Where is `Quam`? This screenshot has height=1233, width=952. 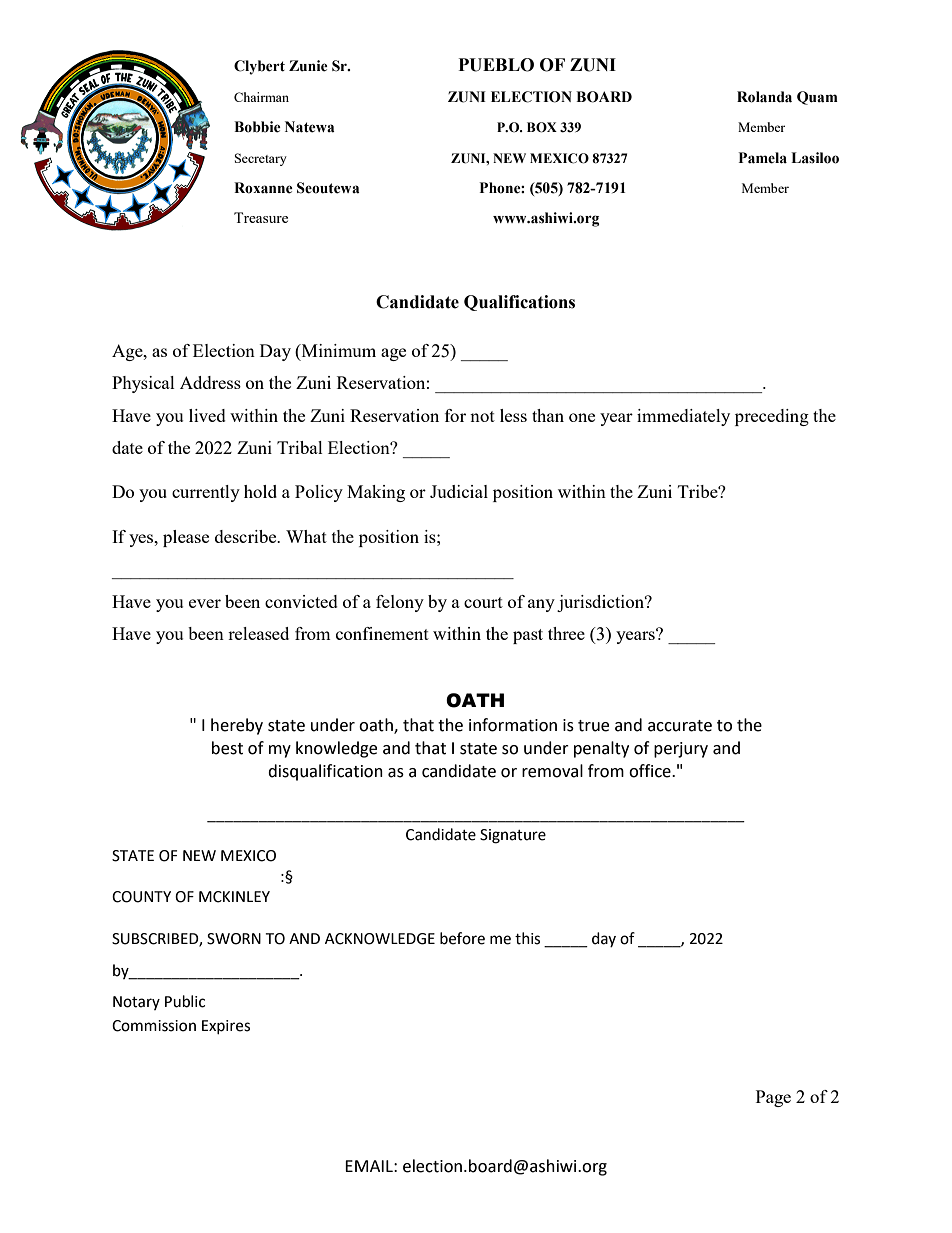
Quam is located at coordinates (817, 98).
